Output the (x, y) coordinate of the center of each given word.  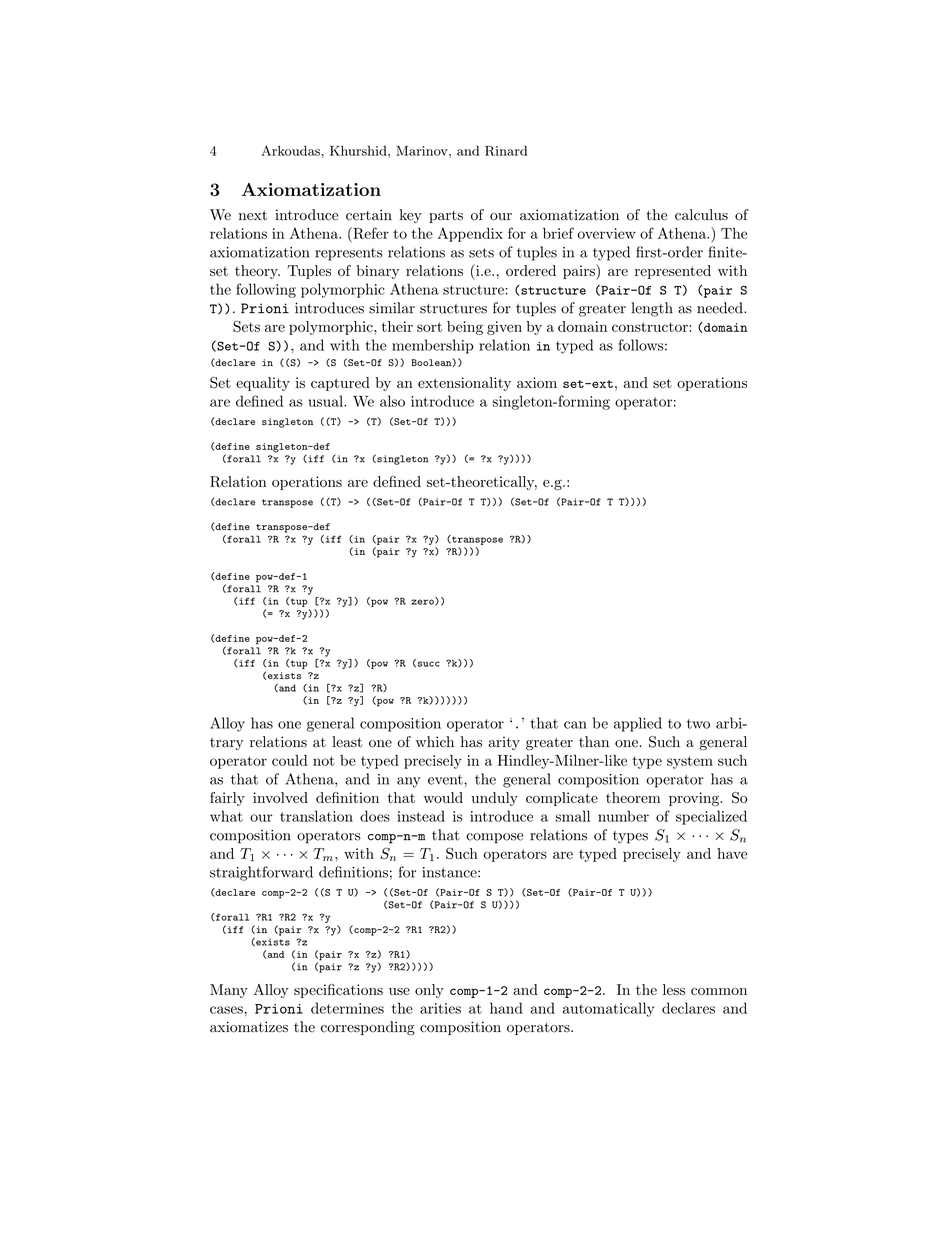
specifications (338, 991)
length (652, 309)
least (347, 742)
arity (504, 743)
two (698, 724)
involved (280, 797)
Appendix (470, 235)
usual (326, 401)
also (392, 401)
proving (695, 799)
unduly (494, 799)
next (253, 215)
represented (673, 272)
